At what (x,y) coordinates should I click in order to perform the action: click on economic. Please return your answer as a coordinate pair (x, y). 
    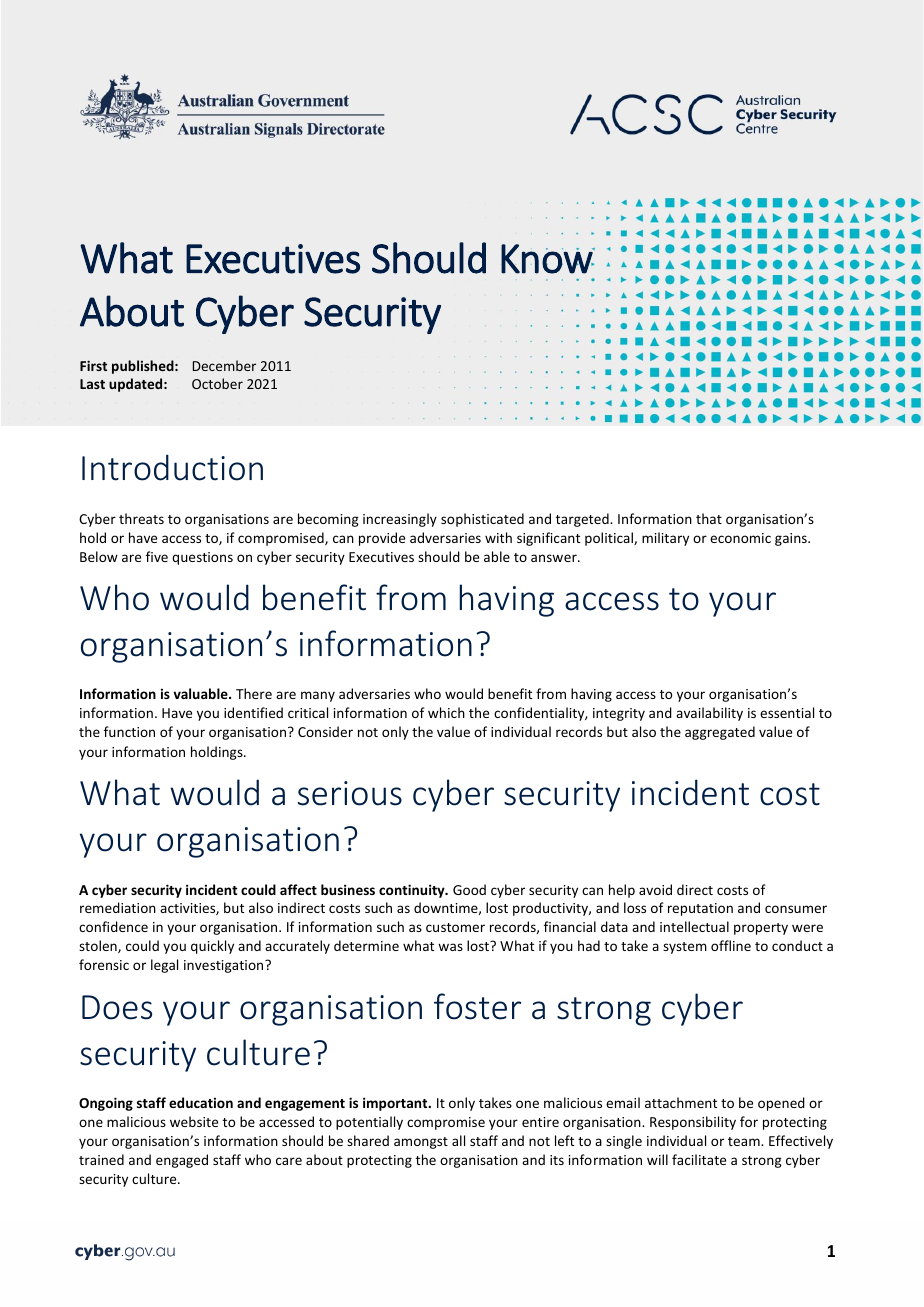
    Looking at the image, I should click on (740, 538).
